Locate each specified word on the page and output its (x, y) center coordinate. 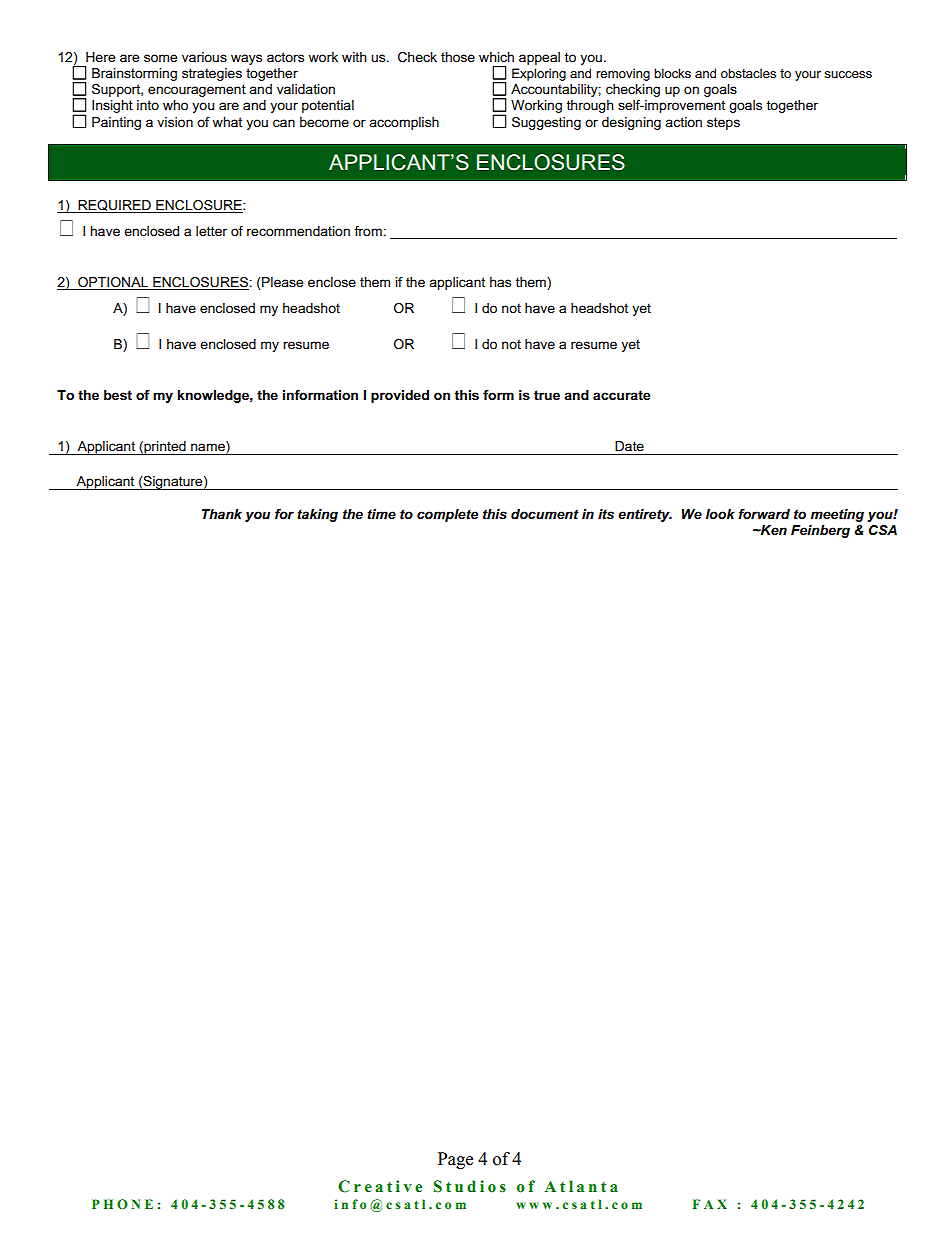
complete (447, 515)
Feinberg (820, 531)
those (458, 57)
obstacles (748, 73)
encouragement (197, 90)
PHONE (122, 1204)
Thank (222, 514)
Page (455, 1160)
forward (764, 514)
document (545, 514)
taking (317, 515)
